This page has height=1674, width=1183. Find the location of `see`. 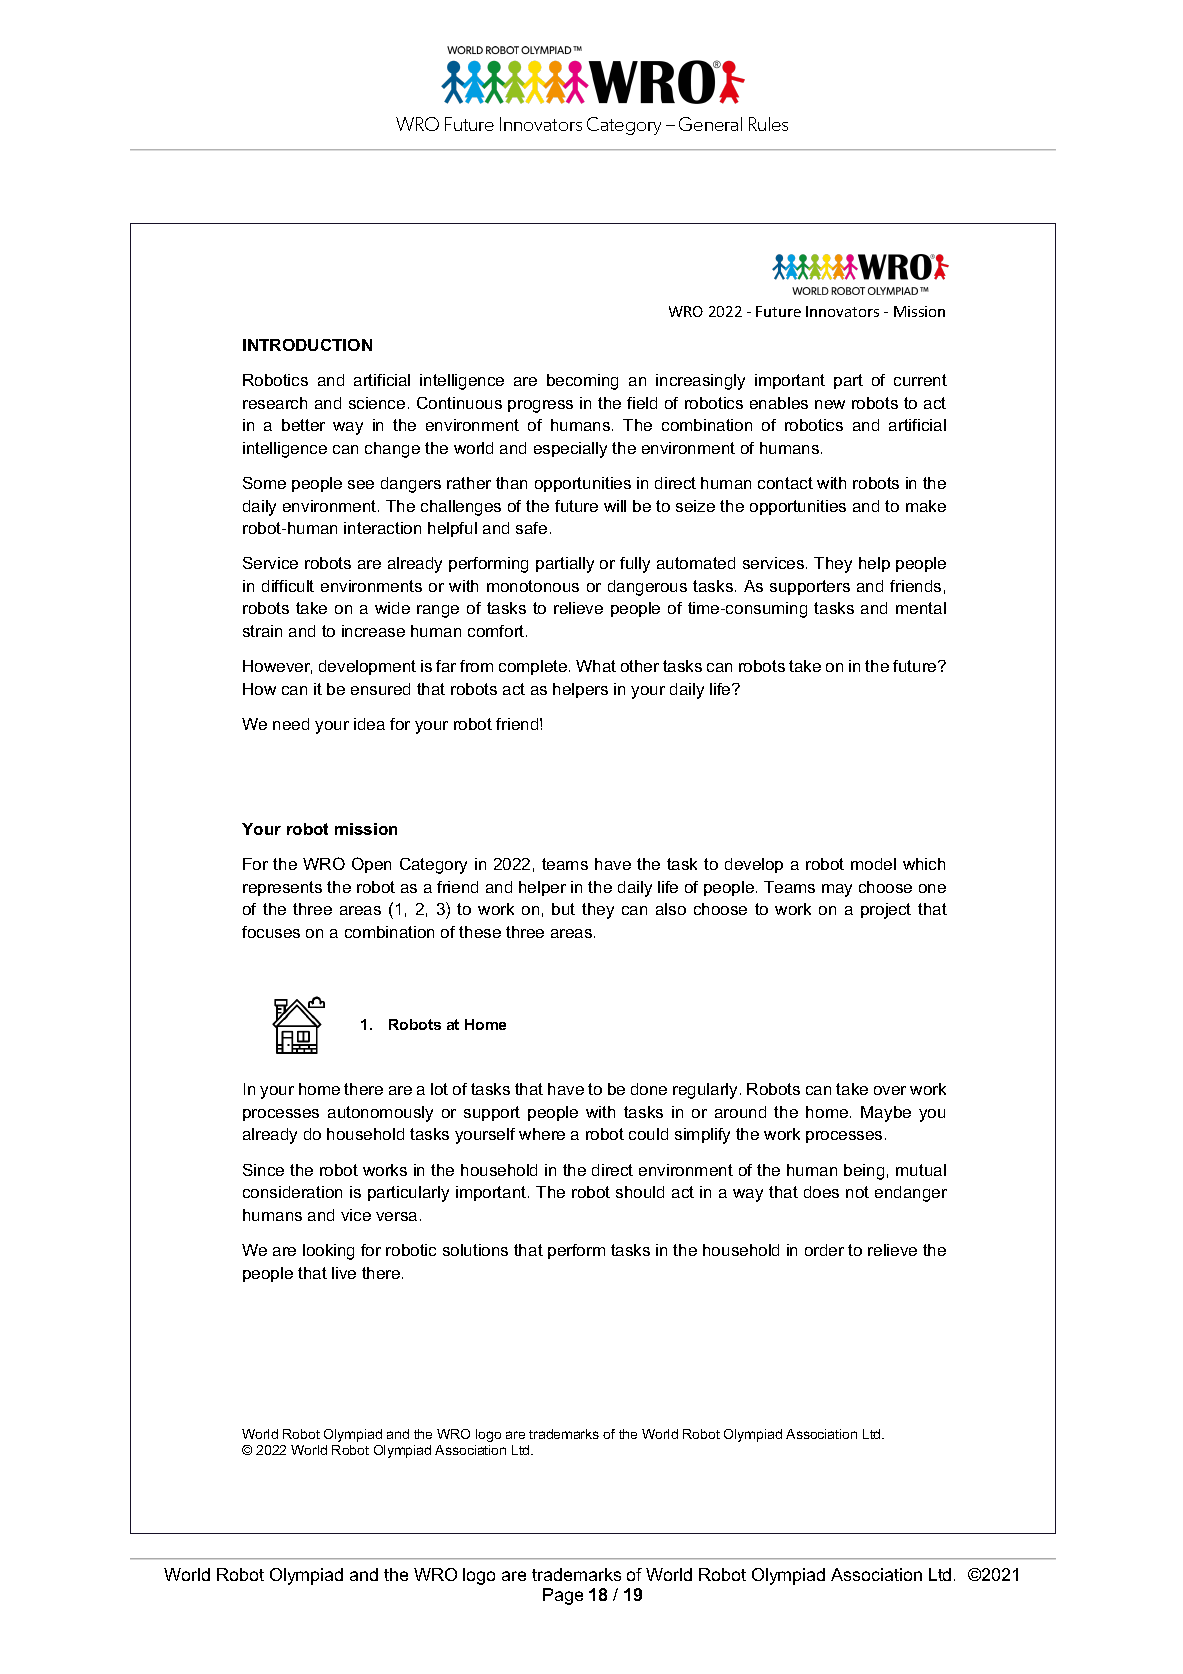

see is located at coordinates (361, 484).
